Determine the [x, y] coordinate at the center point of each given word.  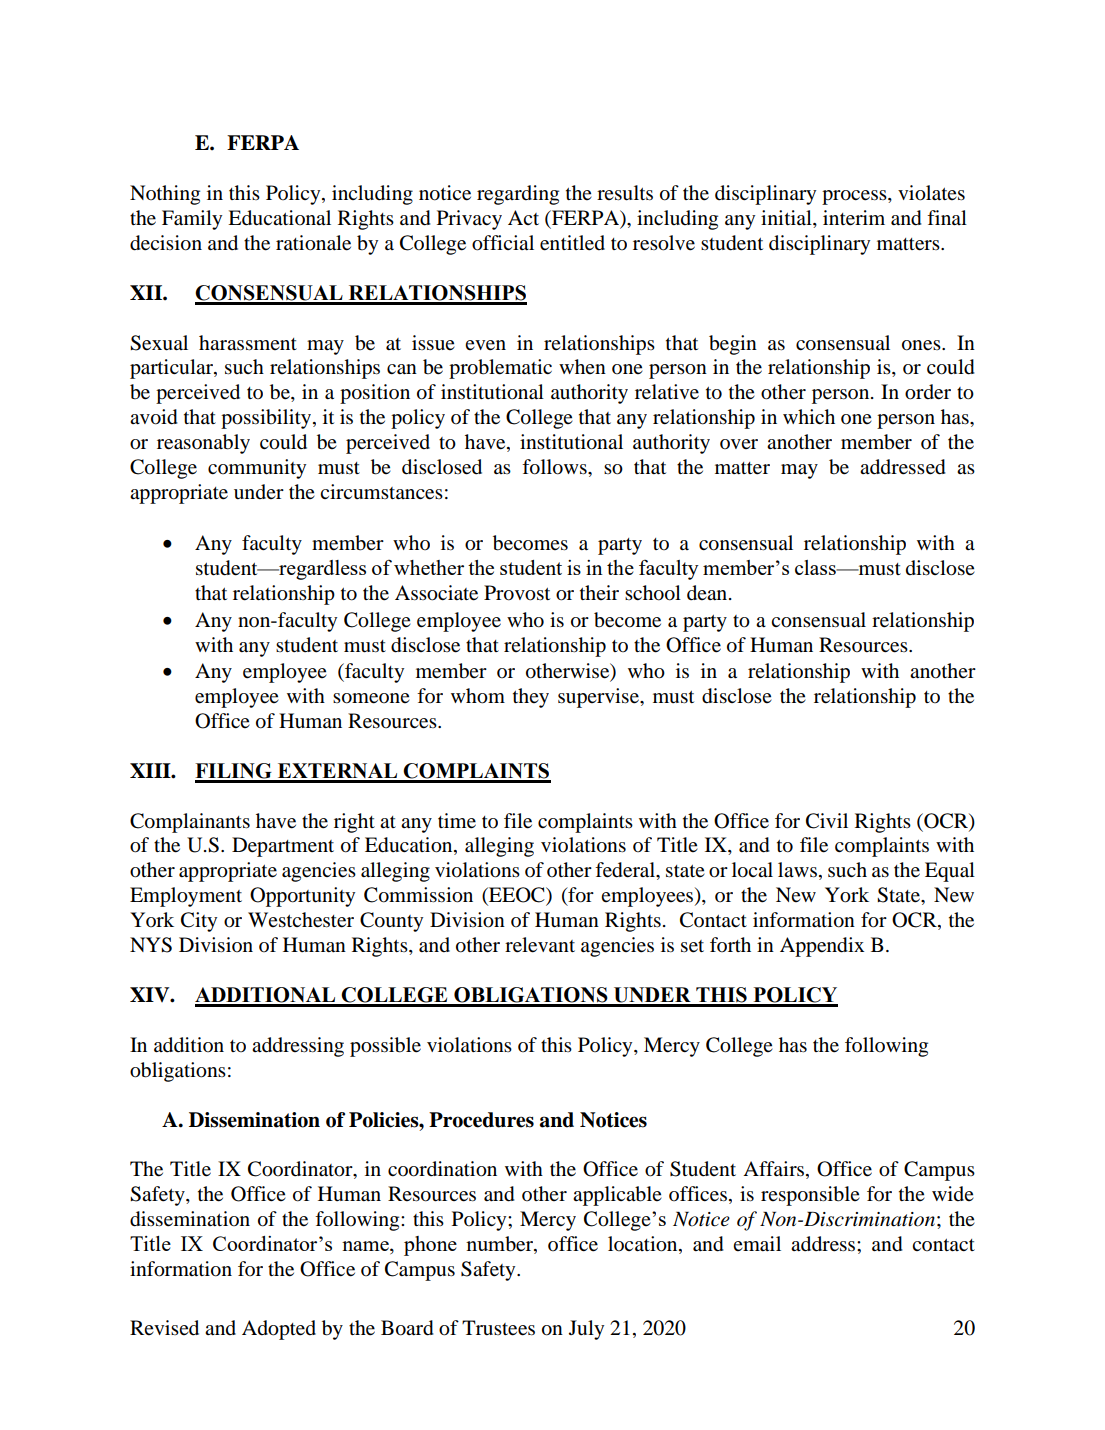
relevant [540, 945]
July [586, 1330]
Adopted [279, 1330]
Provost [517, 593]
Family [192, 220]
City [199, 922]
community [257, 469]
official [503, 243]
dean [708, 593]
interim [854, 218]
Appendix [822, 947]
